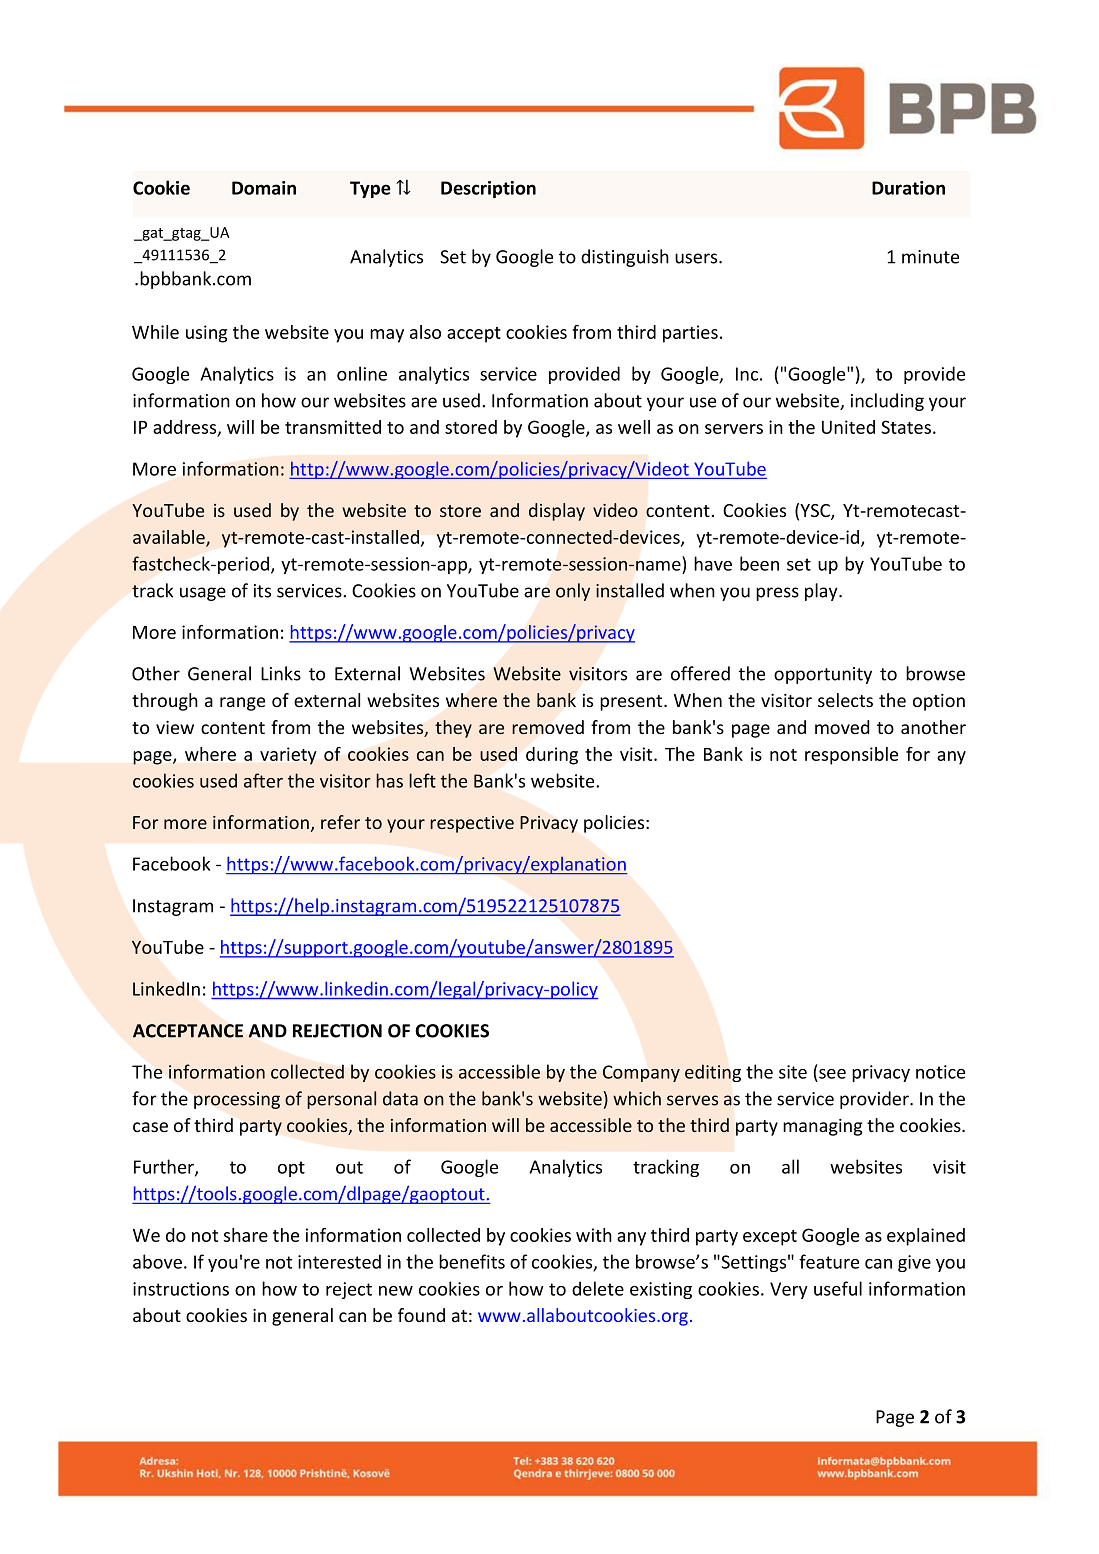  What do you see at coordinates (264, 188) in the screenshot?
I see `Domain` at bounding box center [264, 188].
